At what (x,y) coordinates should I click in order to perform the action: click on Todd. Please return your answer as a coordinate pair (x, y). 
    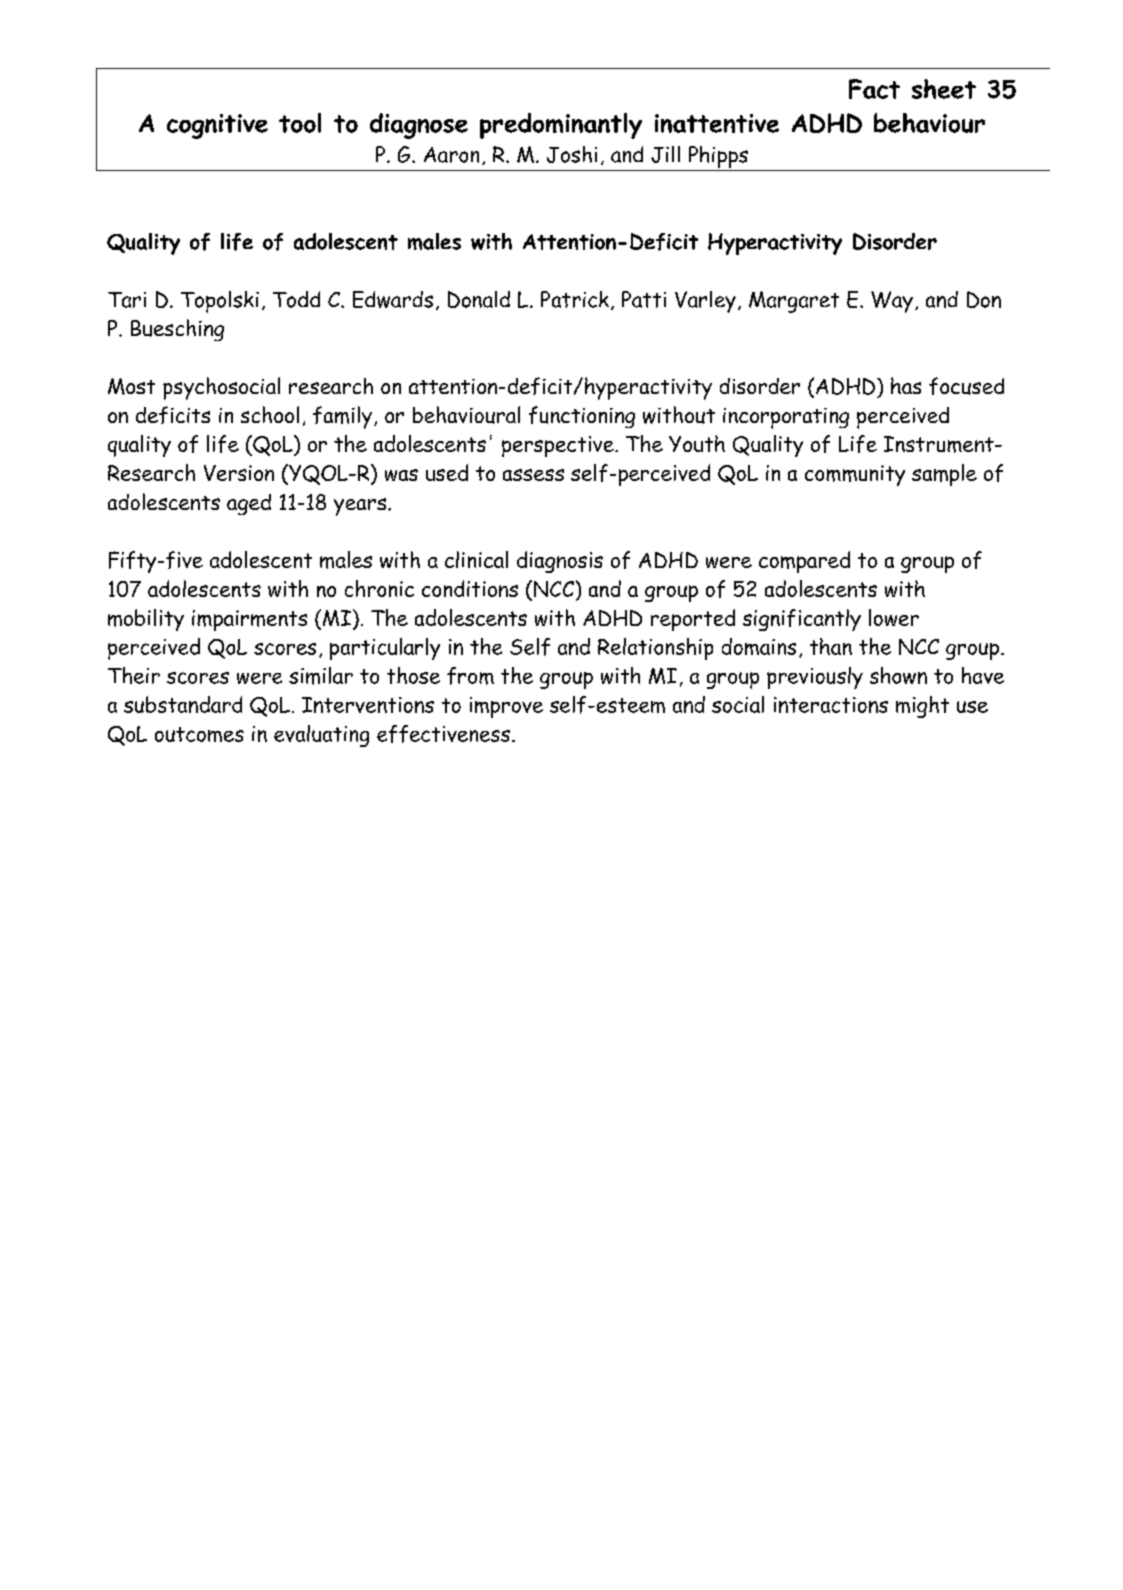
    Looking at the image, I should click on (296, 299).
